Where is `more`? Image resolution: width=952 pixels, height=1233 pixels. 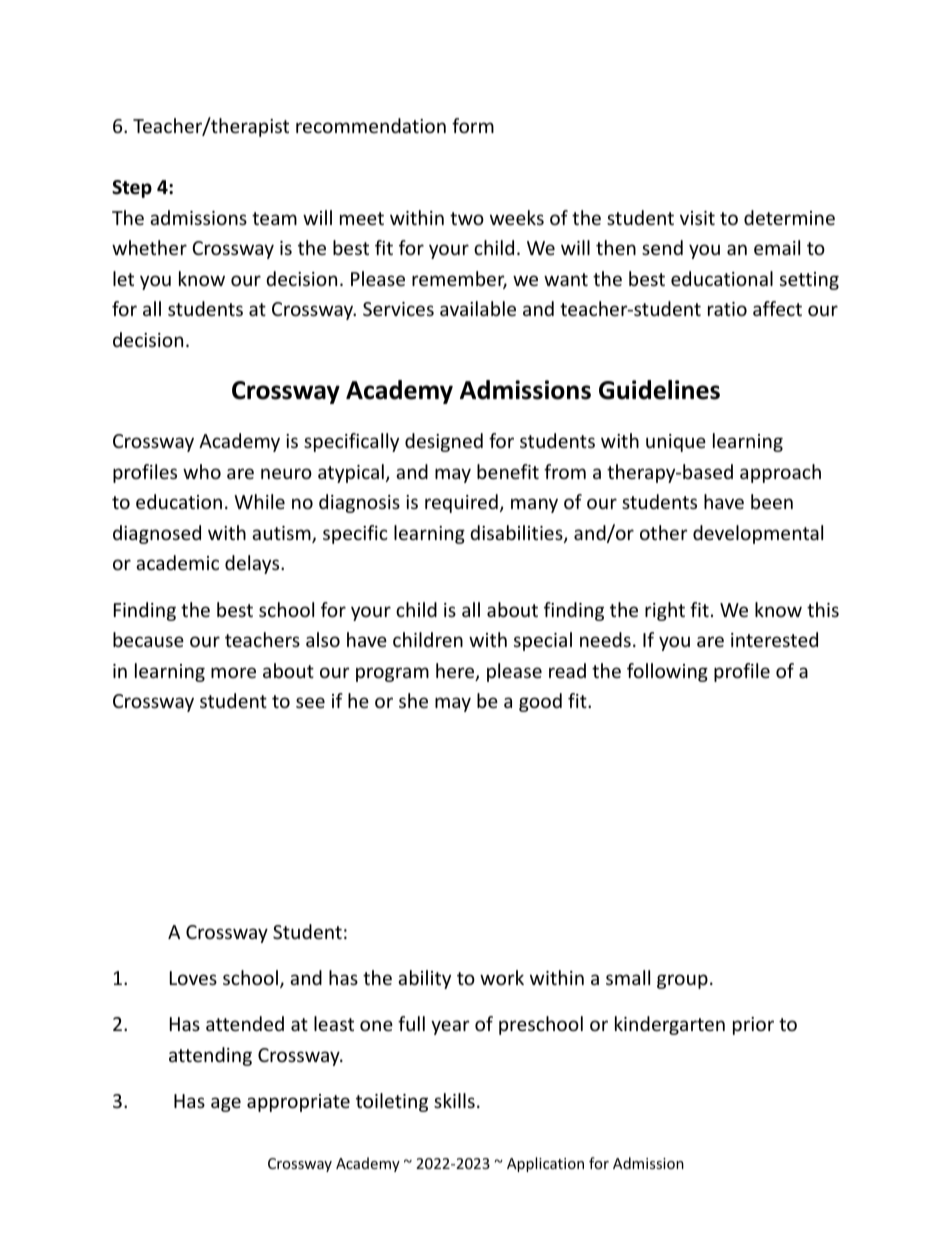 more is located at coordinates (233, 672).
